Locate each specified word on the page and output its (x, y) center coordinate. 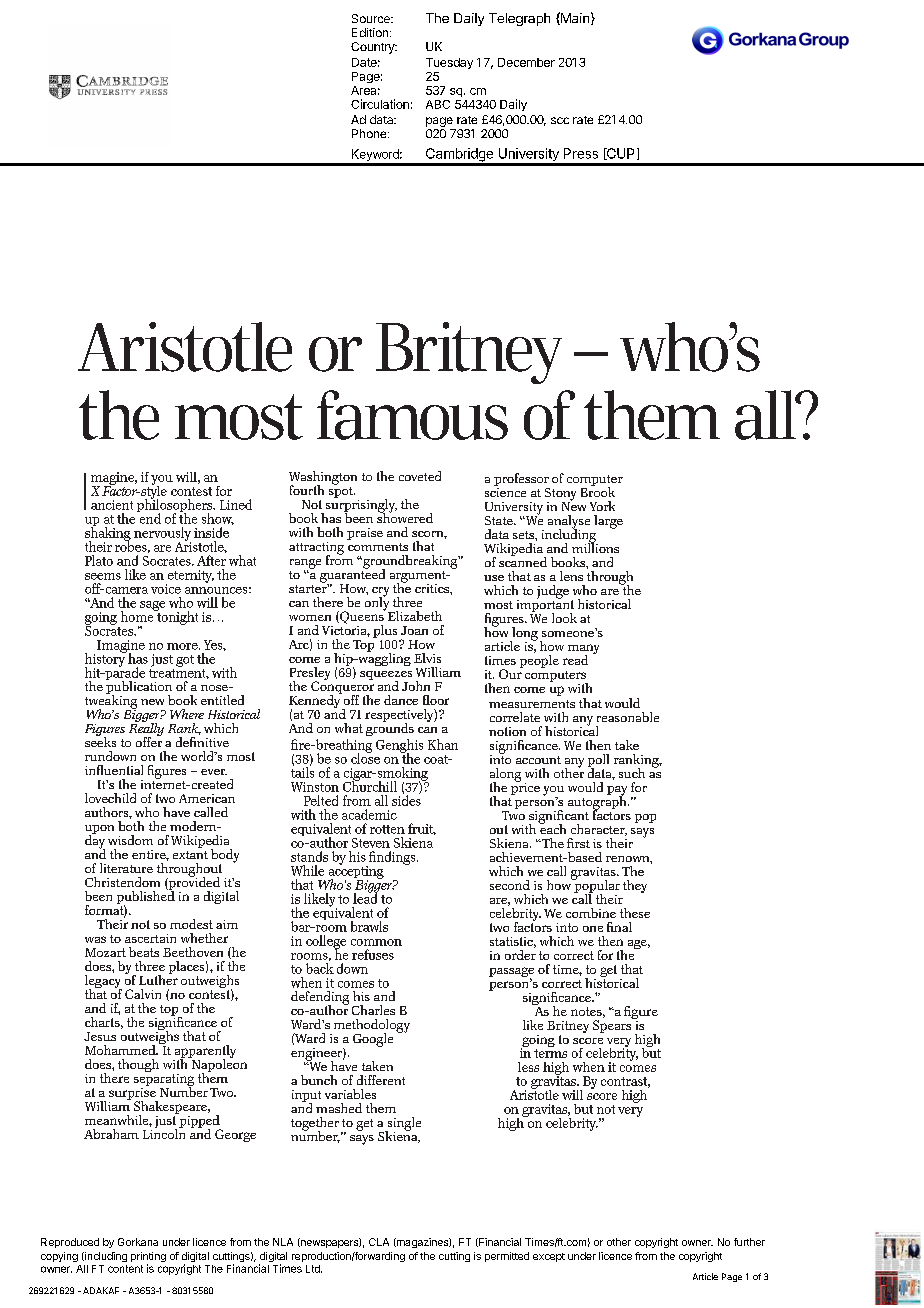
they (635, 886)
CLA (379, 1242)
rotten (387, 829)
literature (126, 868)
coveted (420, 476)
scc (560, 120)
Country (374, 48)
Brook (598, 491)
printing (148, 1258)
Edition (370, 32)
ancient (112, 505)
